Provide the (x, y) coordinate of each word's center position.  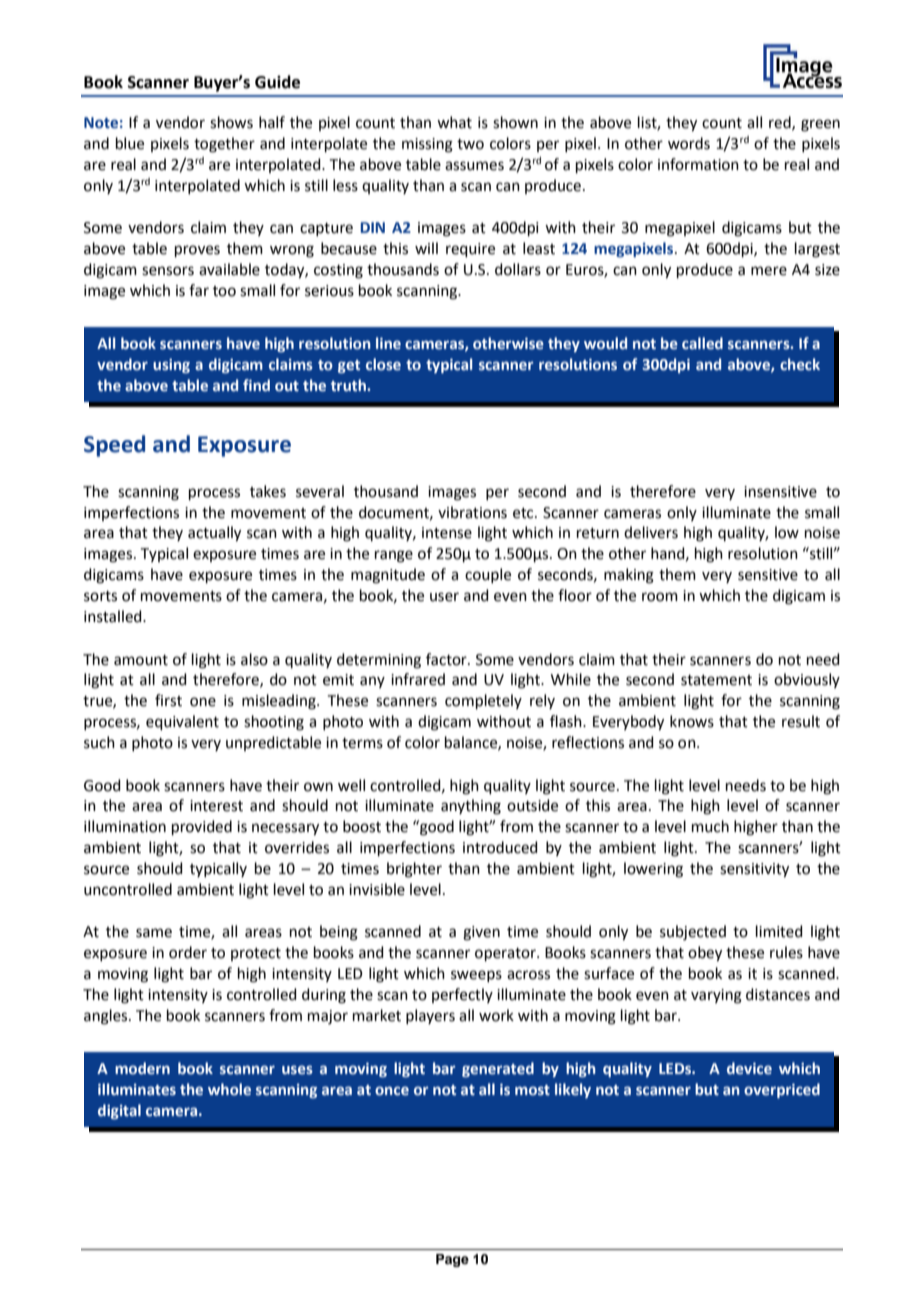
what (454, 122)
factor (447, 659)
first (168, 700)
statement (716, 680)
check (800, 364)
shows (231, 122)
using (171, 366)
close (383, 364)
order (188, 952)
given (481, 933)
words (689, 143)
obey (705, 954)
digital (119, 1111)
